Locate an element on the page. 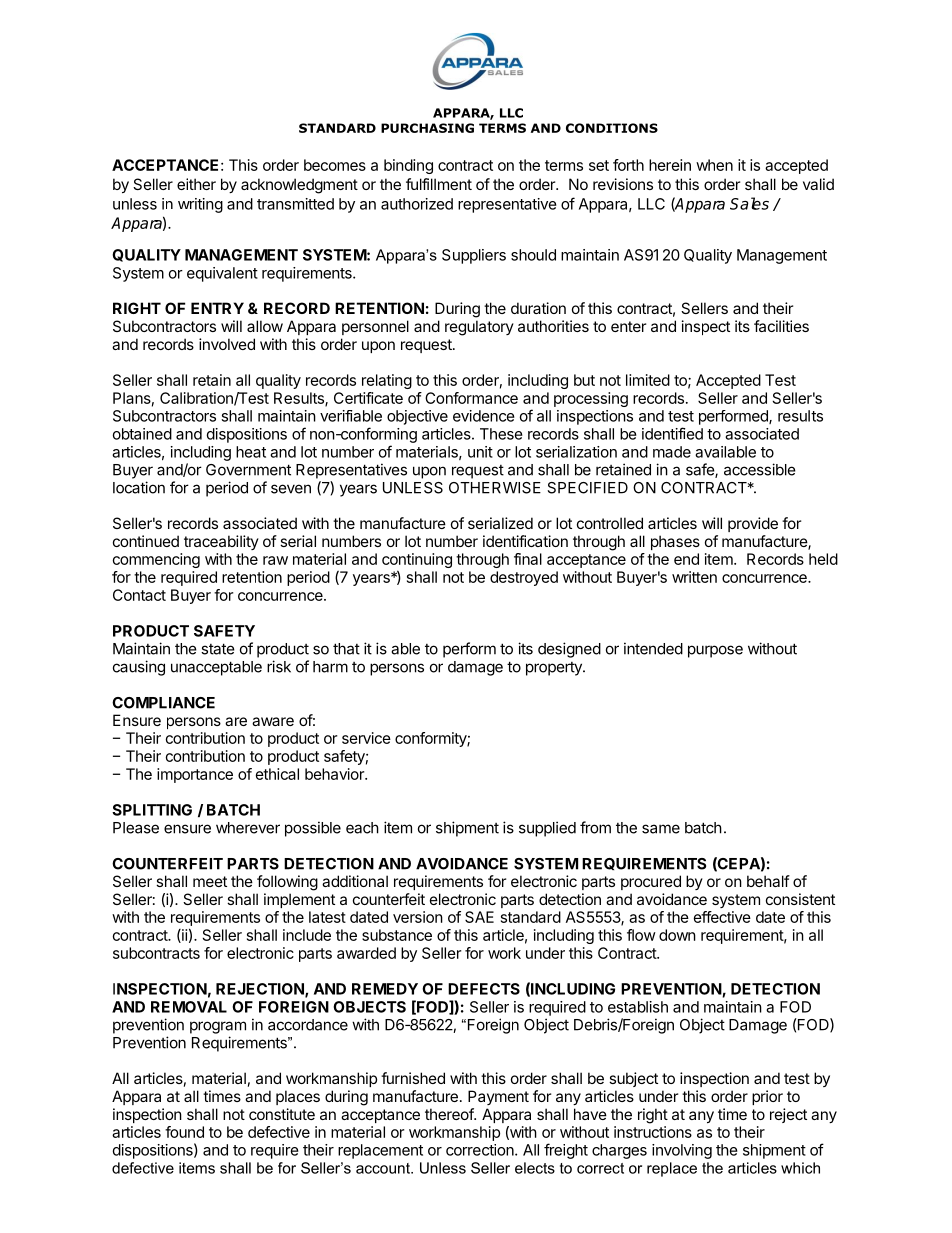  found is located at coordinates (184, 1132).
